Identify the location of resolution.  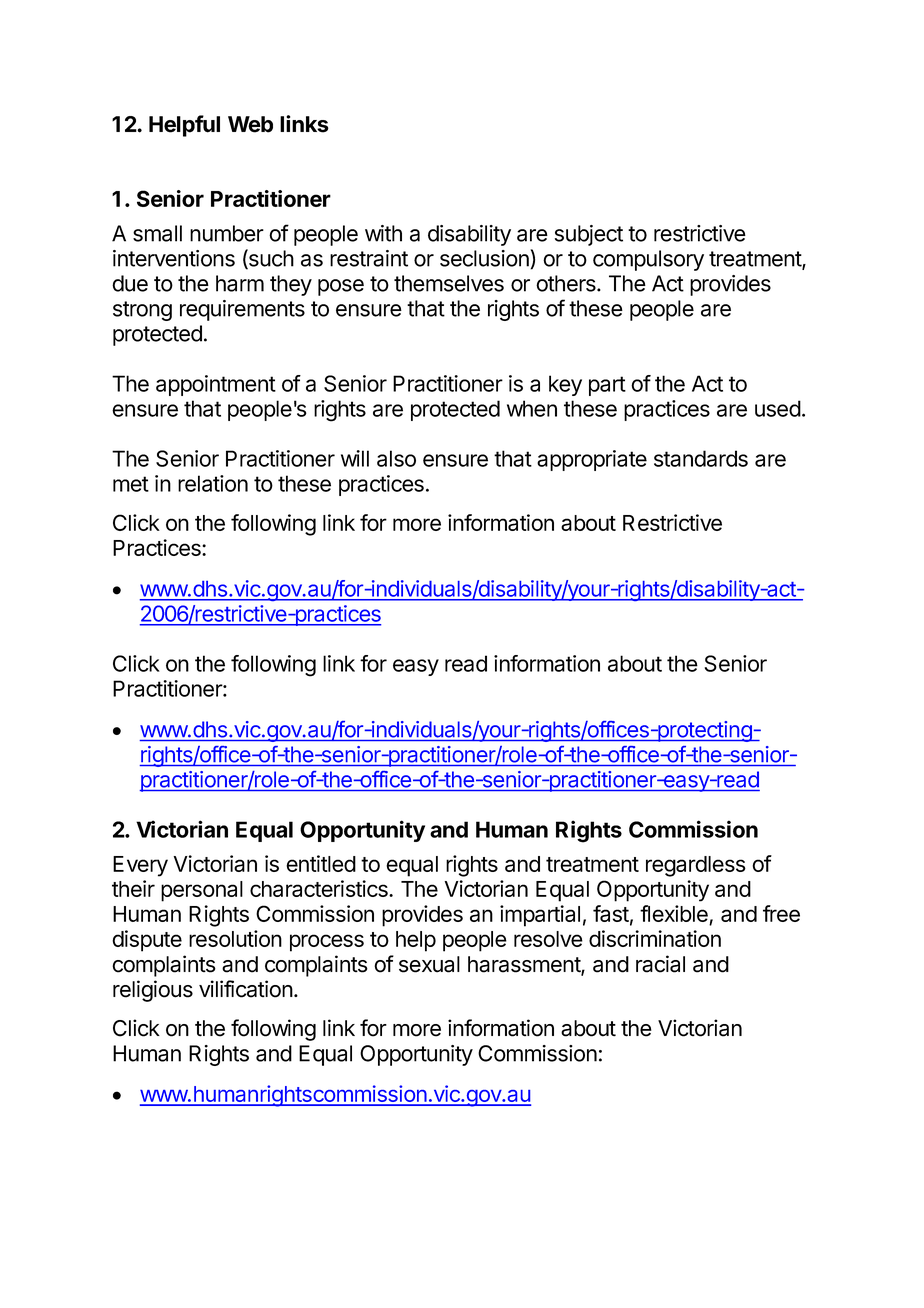
(235, 938).
